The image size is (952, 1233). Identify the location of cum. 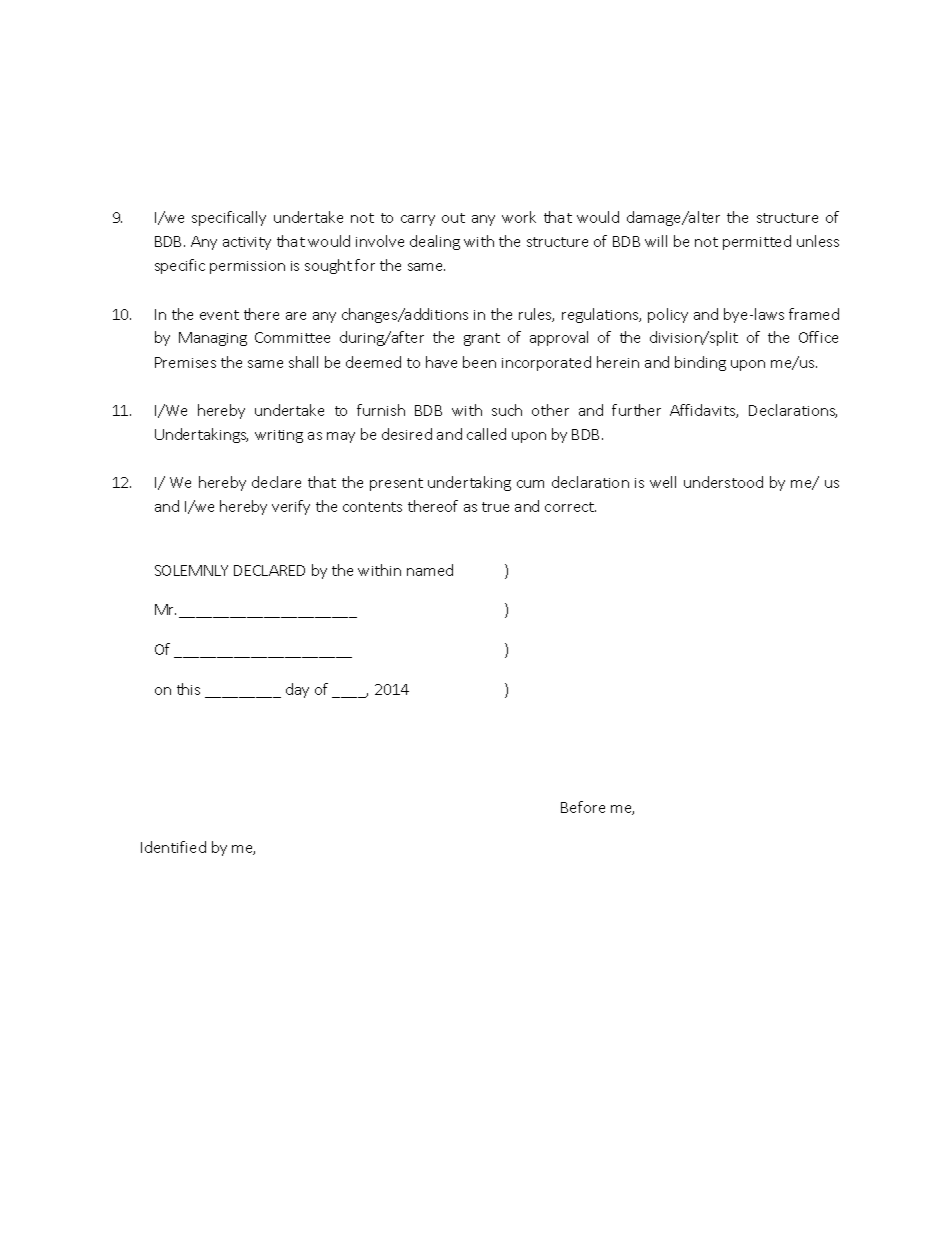
(530, 484).
